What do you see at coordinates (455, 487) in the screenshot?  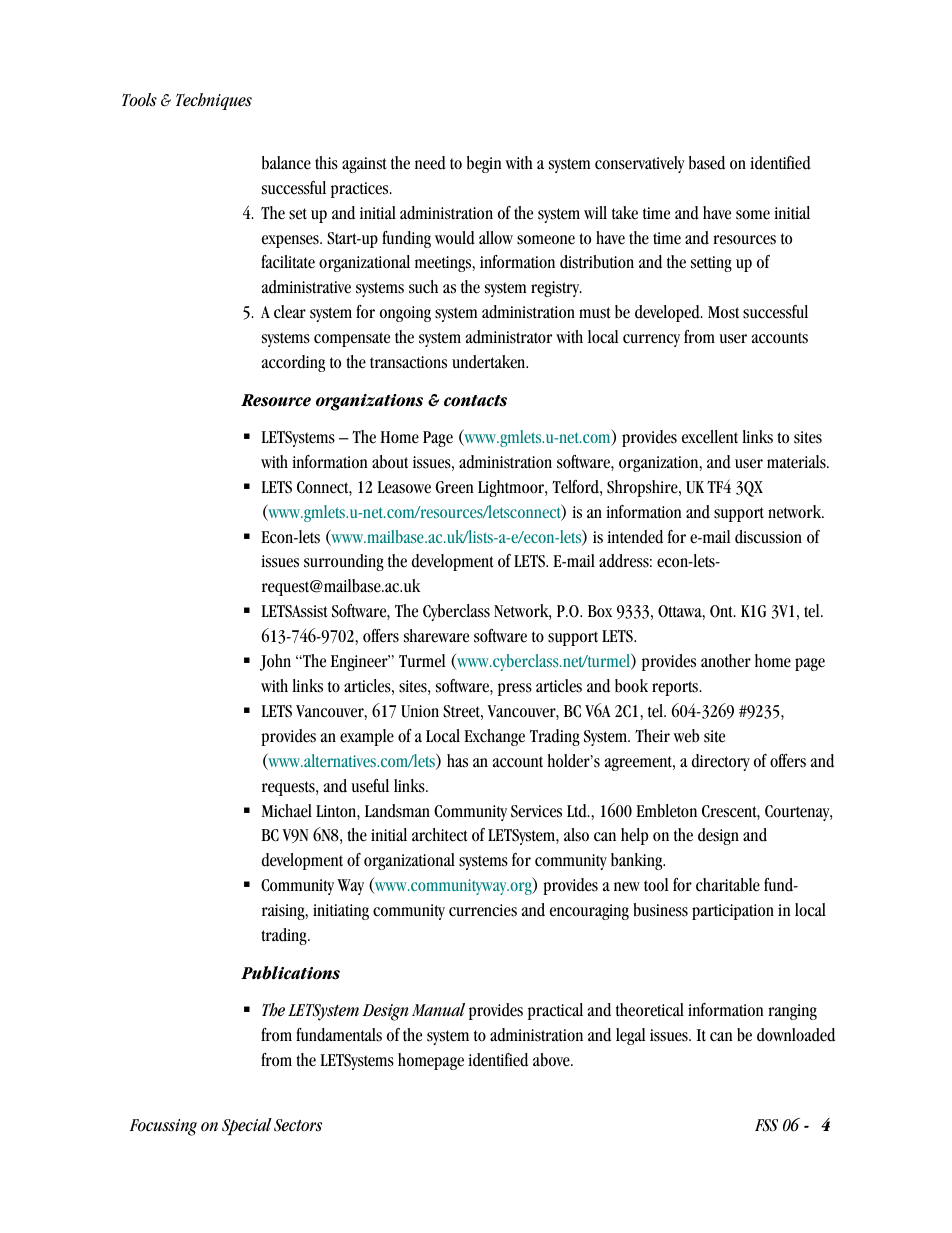 I see `Green` at bounding box center [455, 487].
